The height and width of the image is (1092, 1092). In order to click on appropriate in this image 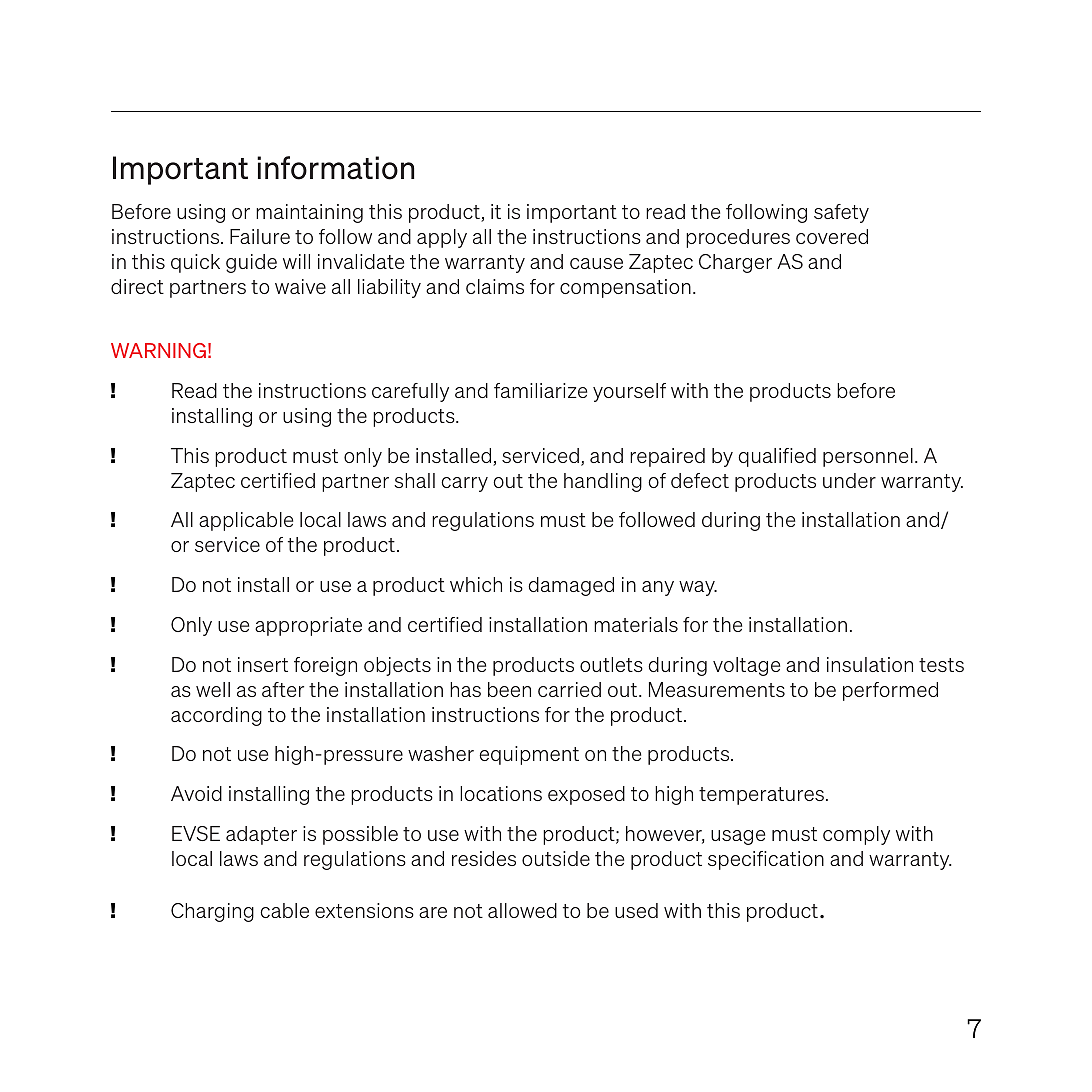, I will do `click(308, 626)`.
